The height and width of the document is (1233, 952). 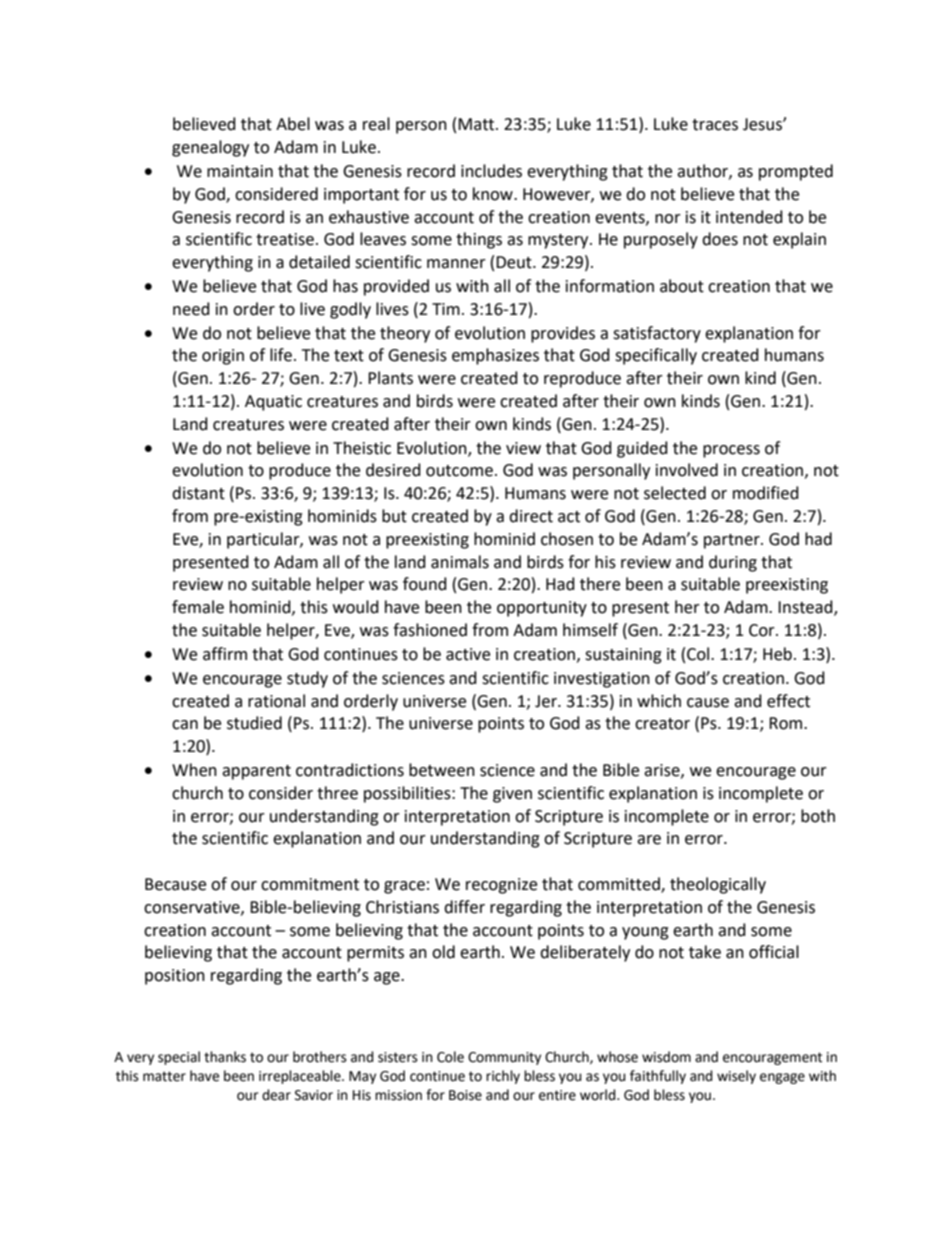 I want to click on distant, so click(x=198, y=493).
